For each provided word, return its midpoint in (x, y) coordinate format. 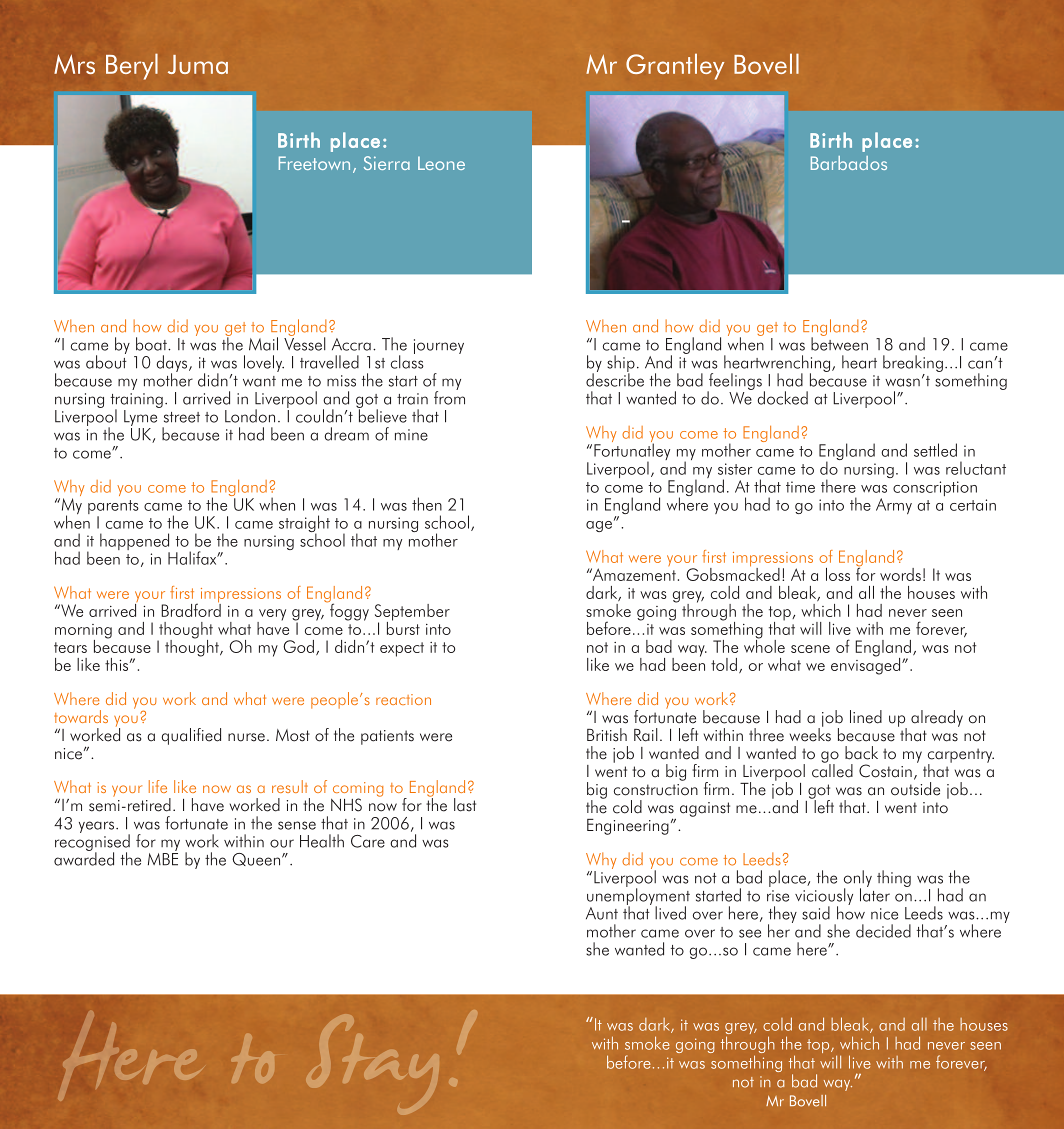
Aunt (602, 913)
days (173, 364)
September (412, 613)
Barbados (849, 163)
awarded (84, 858)
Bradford (191, 609)
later (875, 894)
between (839, 343)
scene (810, 649)
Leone (441, 163)
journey (439, 346)
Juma (198, 64)
